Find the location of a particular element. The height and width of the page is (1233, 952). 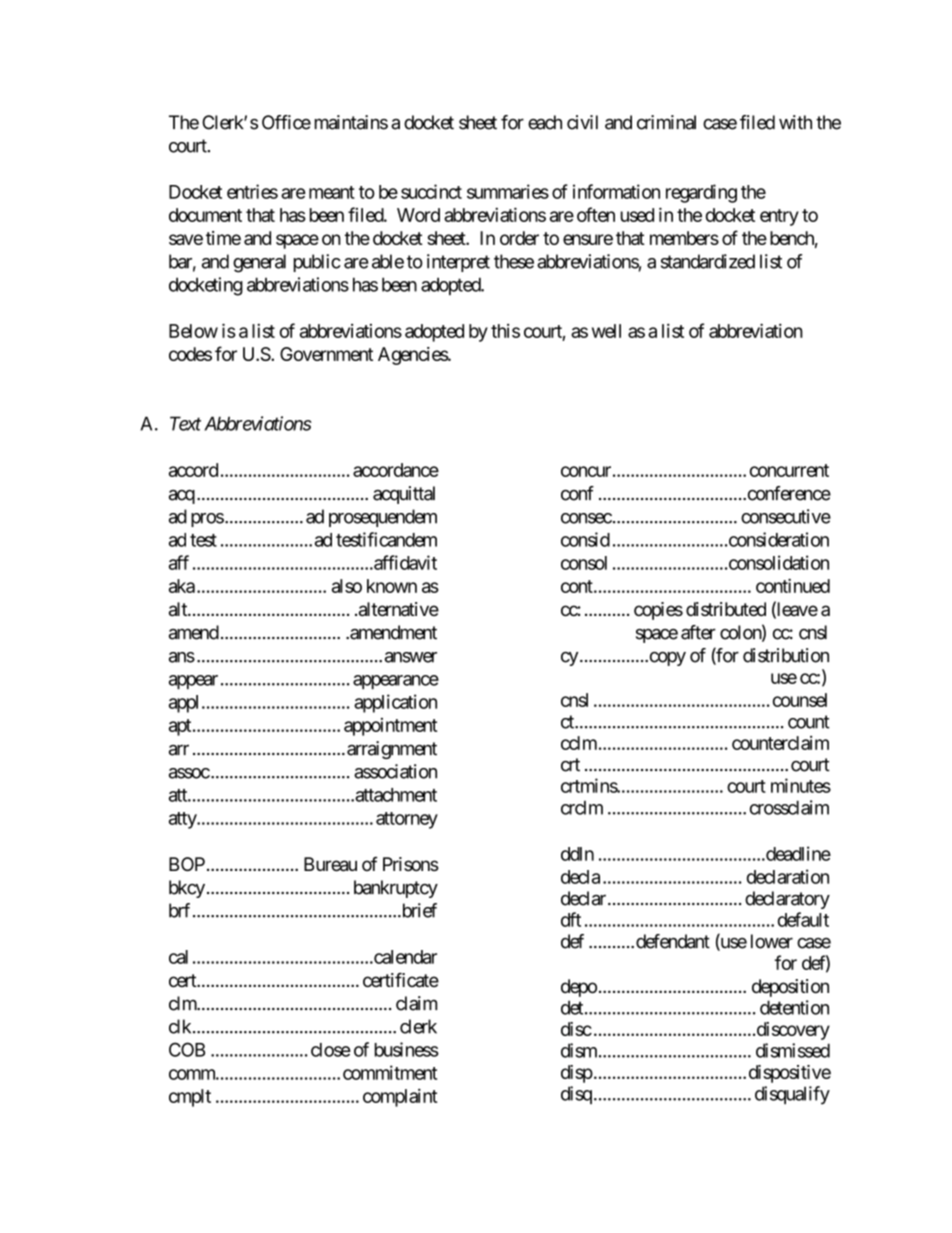

known is located at coordinates (392, 586).
